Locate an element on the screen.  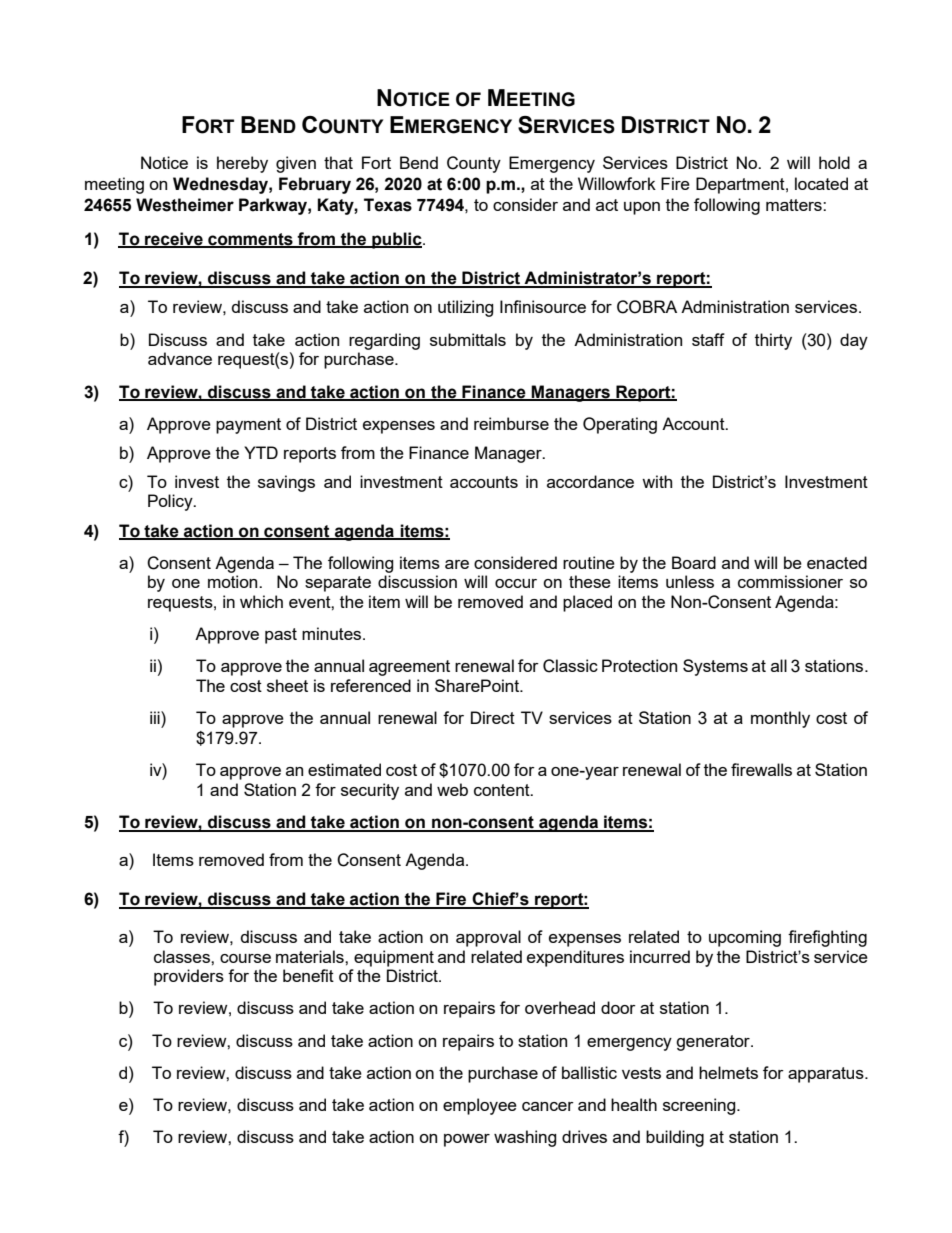
matters is located at coordinates (795, 205).
